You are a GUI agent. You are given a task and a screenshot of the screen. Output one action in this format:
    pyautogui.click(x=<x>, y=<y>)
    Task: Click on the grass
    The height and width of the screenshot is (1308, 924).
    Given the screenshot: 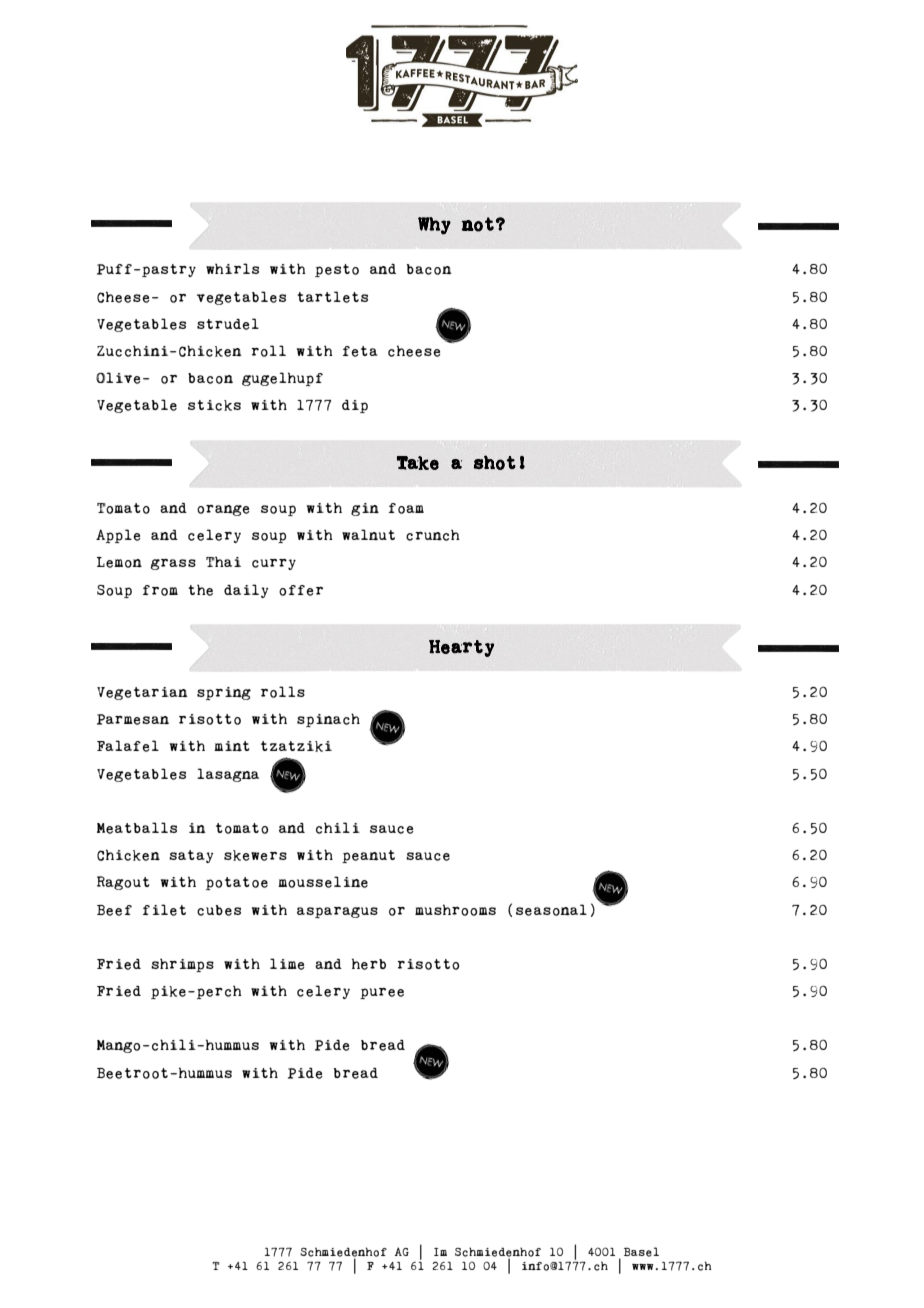 What is the action you would take?
    pyautogui.click(x=173, y=564)
